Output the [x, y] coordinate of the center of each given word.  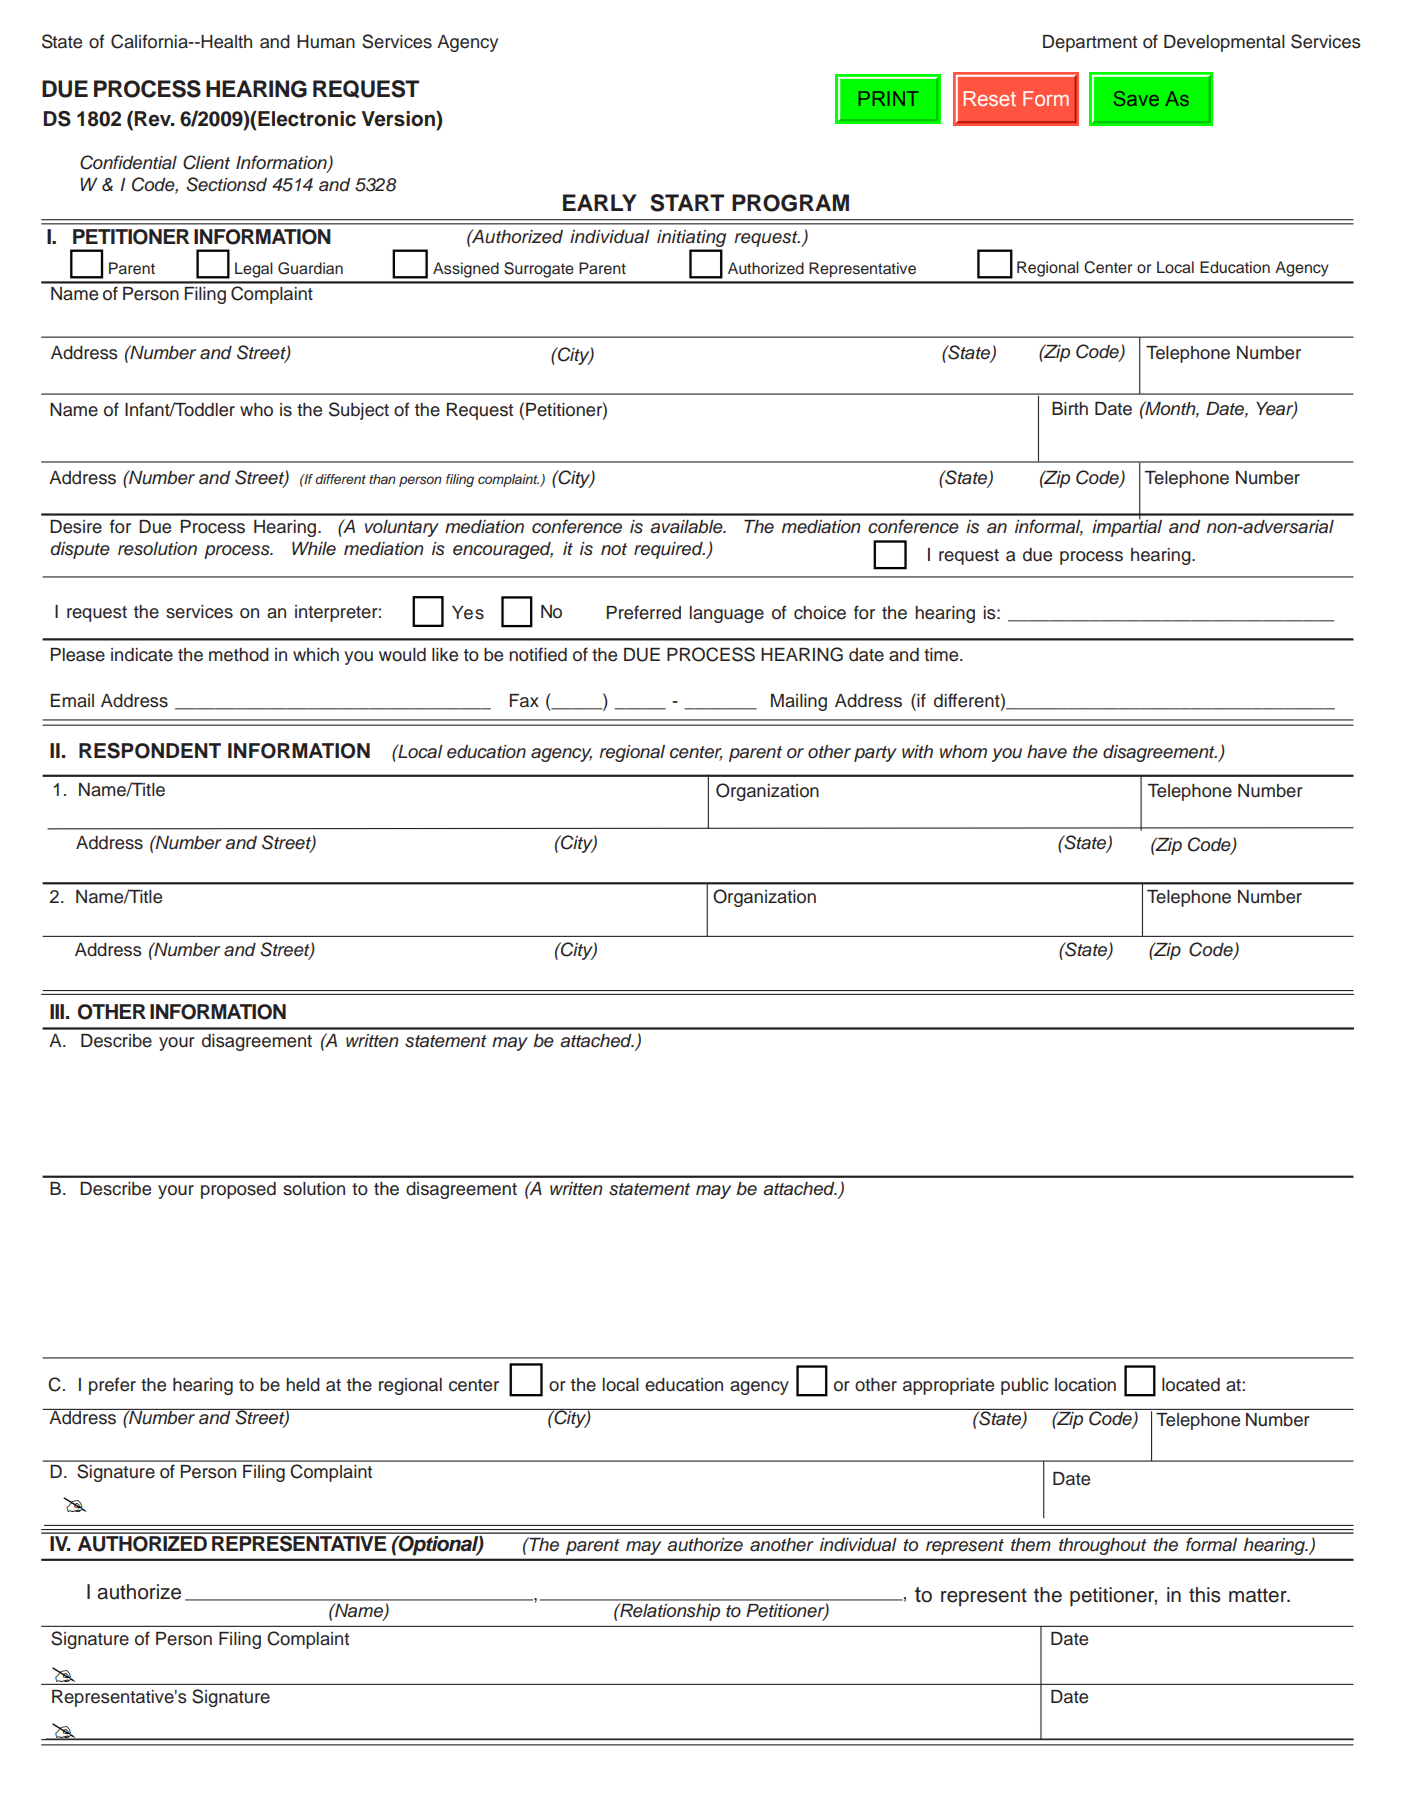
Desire [76, 527]
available [687, 527]
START [687, 203]
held [303, 1385]
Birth [1070, 408]
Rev [154, 119]
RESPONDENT [150, 751]
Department [1090, 43]
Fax [524, 701]
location [1085, 1385]
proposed [238, 1190]
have [1047, 752]
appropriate [948, 1386]
